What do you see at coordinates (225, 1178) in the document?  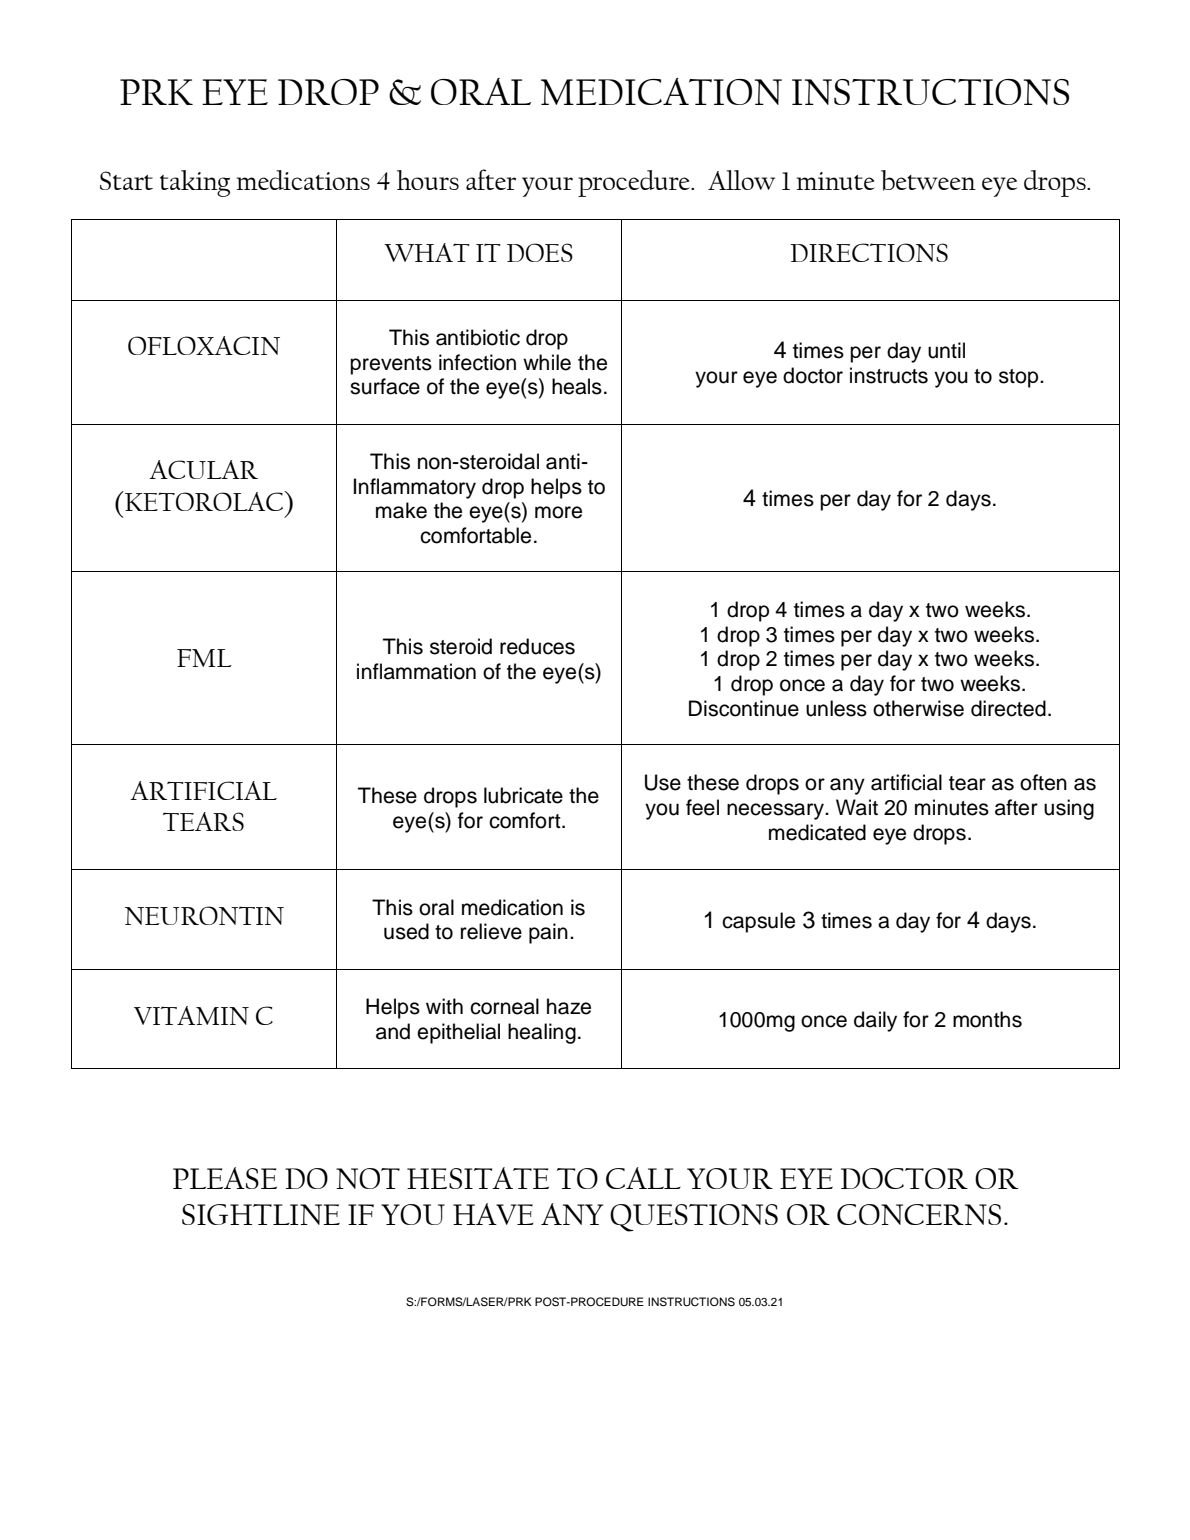 I see `PLEASE` at bounding box center [225, 1178].
